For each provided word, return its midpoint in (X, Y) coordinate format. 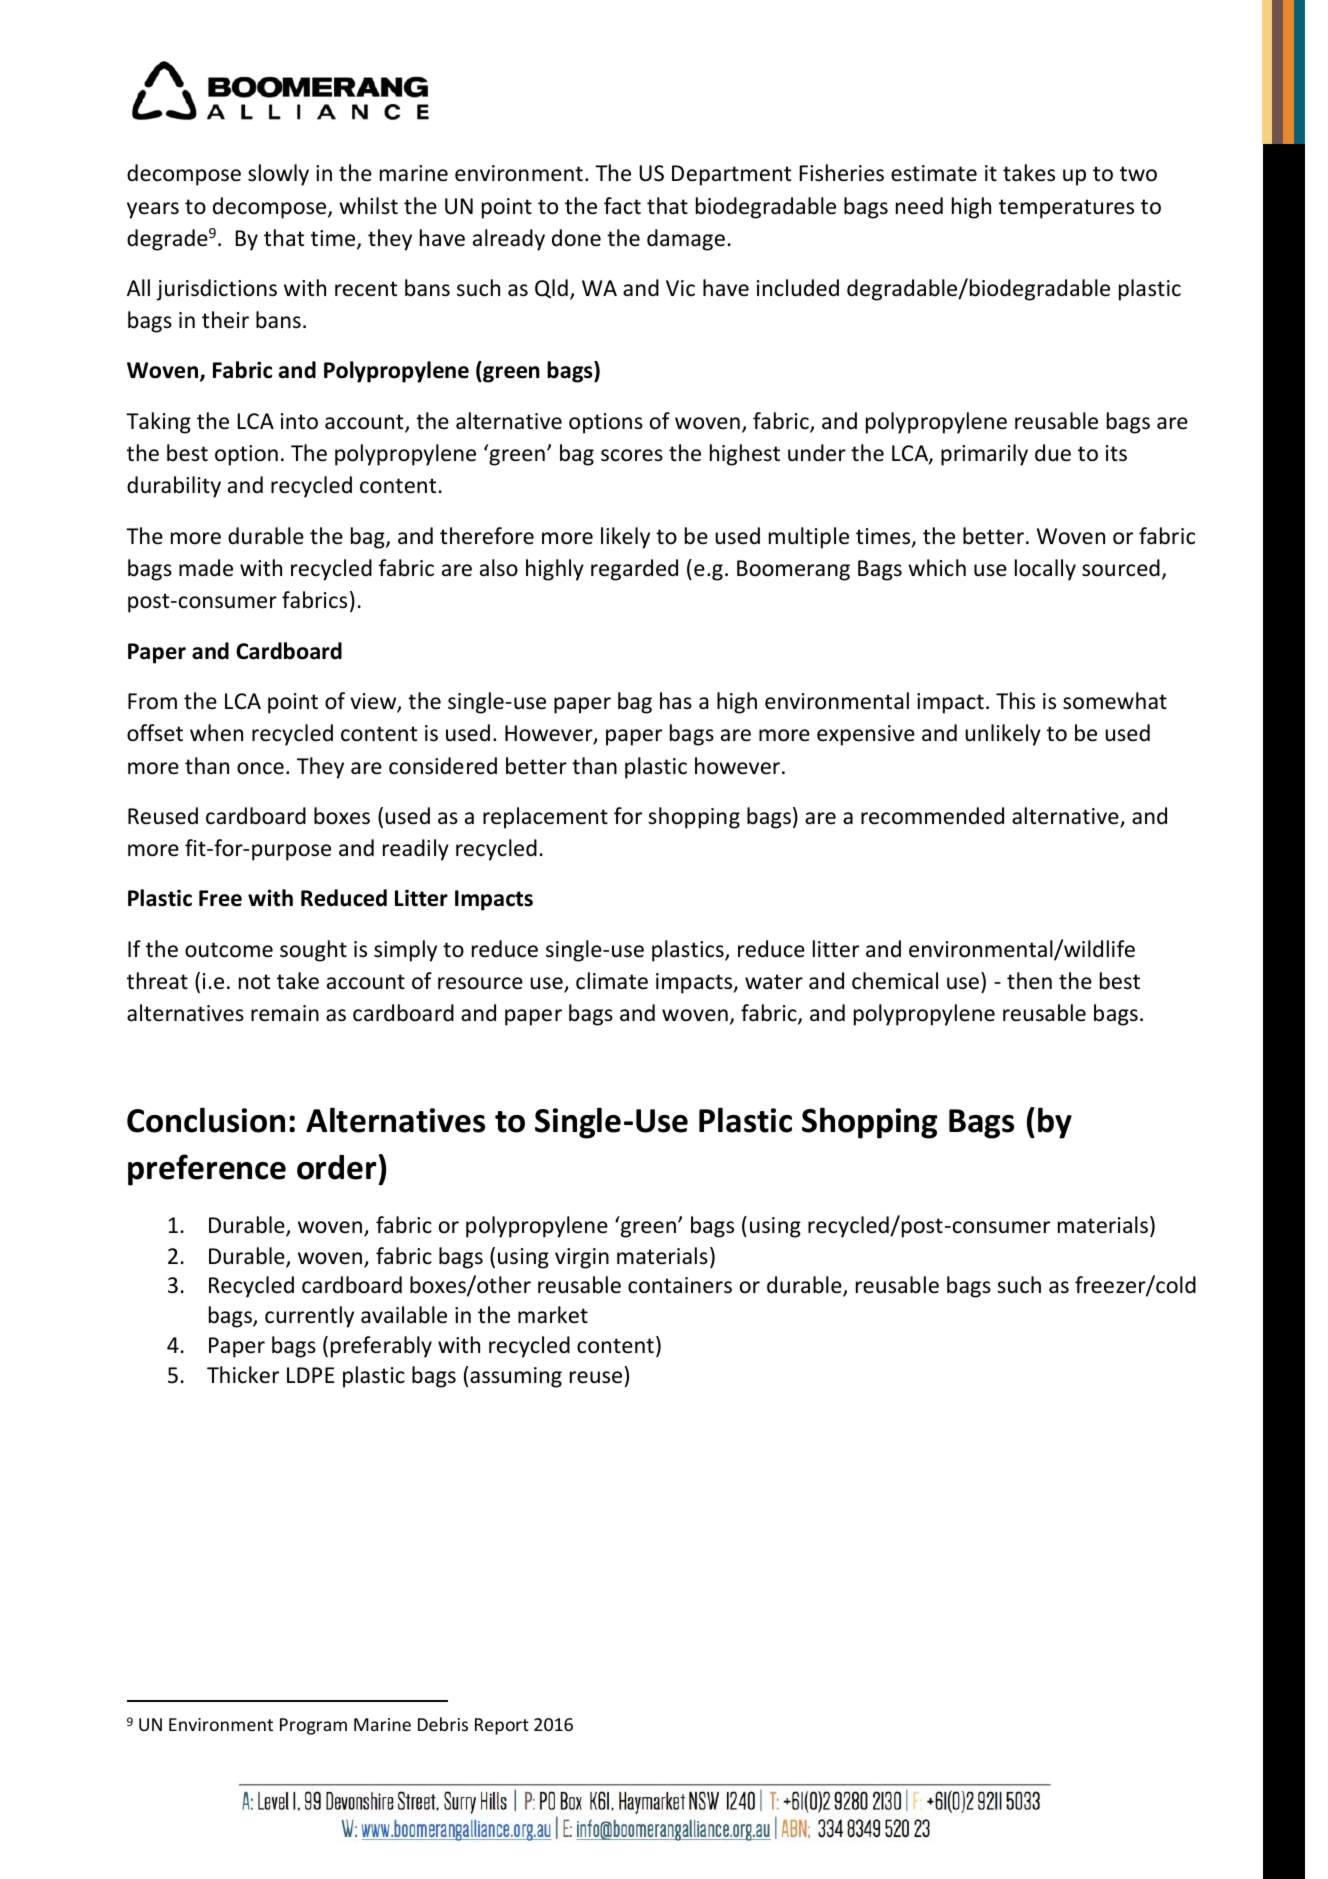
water (774, 982)
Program (313, 1726)
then (1029, 981)
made (206, 568)
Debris (443, 1724)
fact (622, 206)
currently (309, 1317)
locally (1045, 570)
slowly (278, 175)
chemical (895, 981)
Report (502, 1726)
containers (680, 1285)
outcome (229, 950)
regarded (634, 570)
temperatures (1066, 209)
